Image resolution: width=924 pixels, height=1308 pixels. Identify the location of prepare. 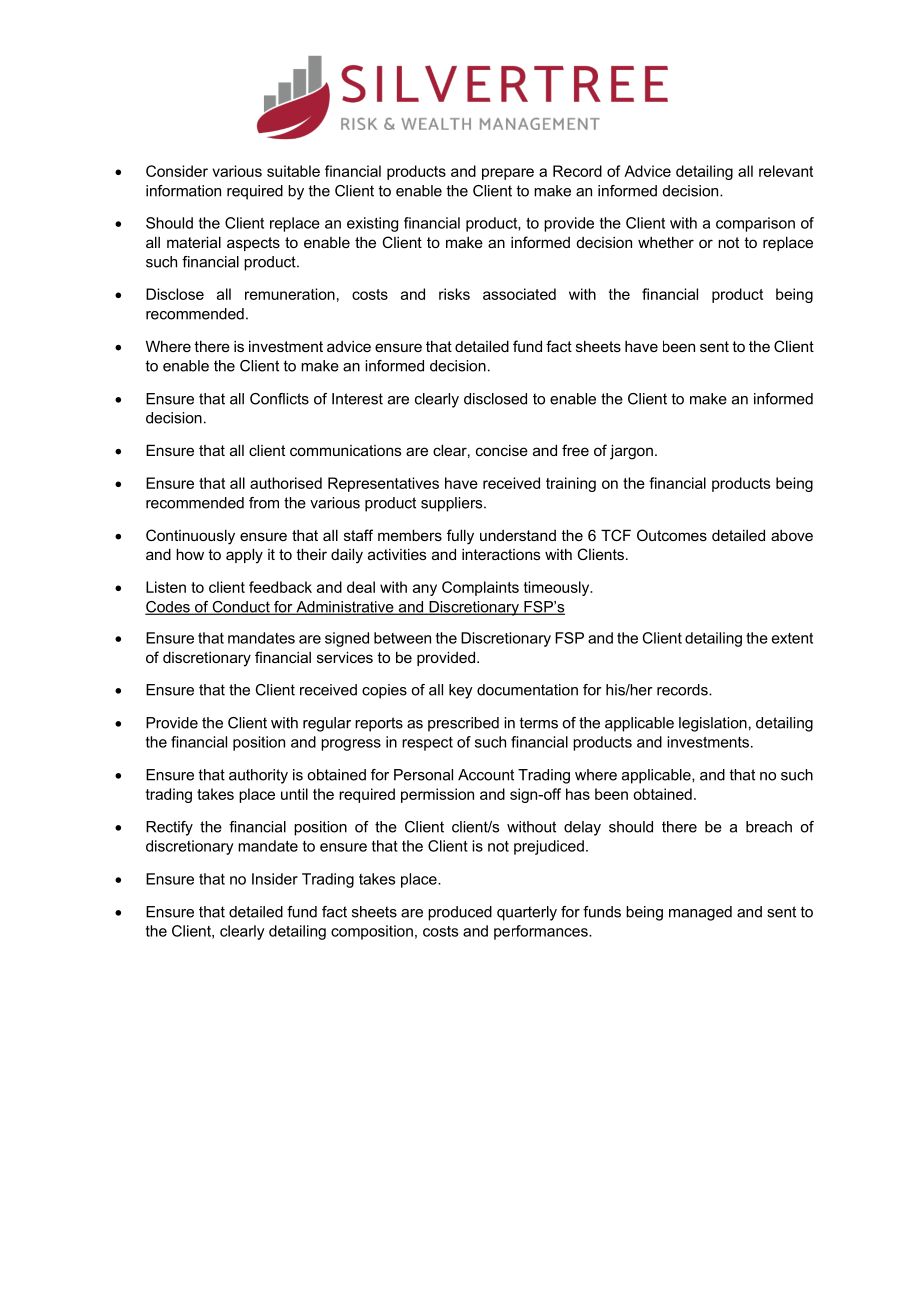
(508, 174).
